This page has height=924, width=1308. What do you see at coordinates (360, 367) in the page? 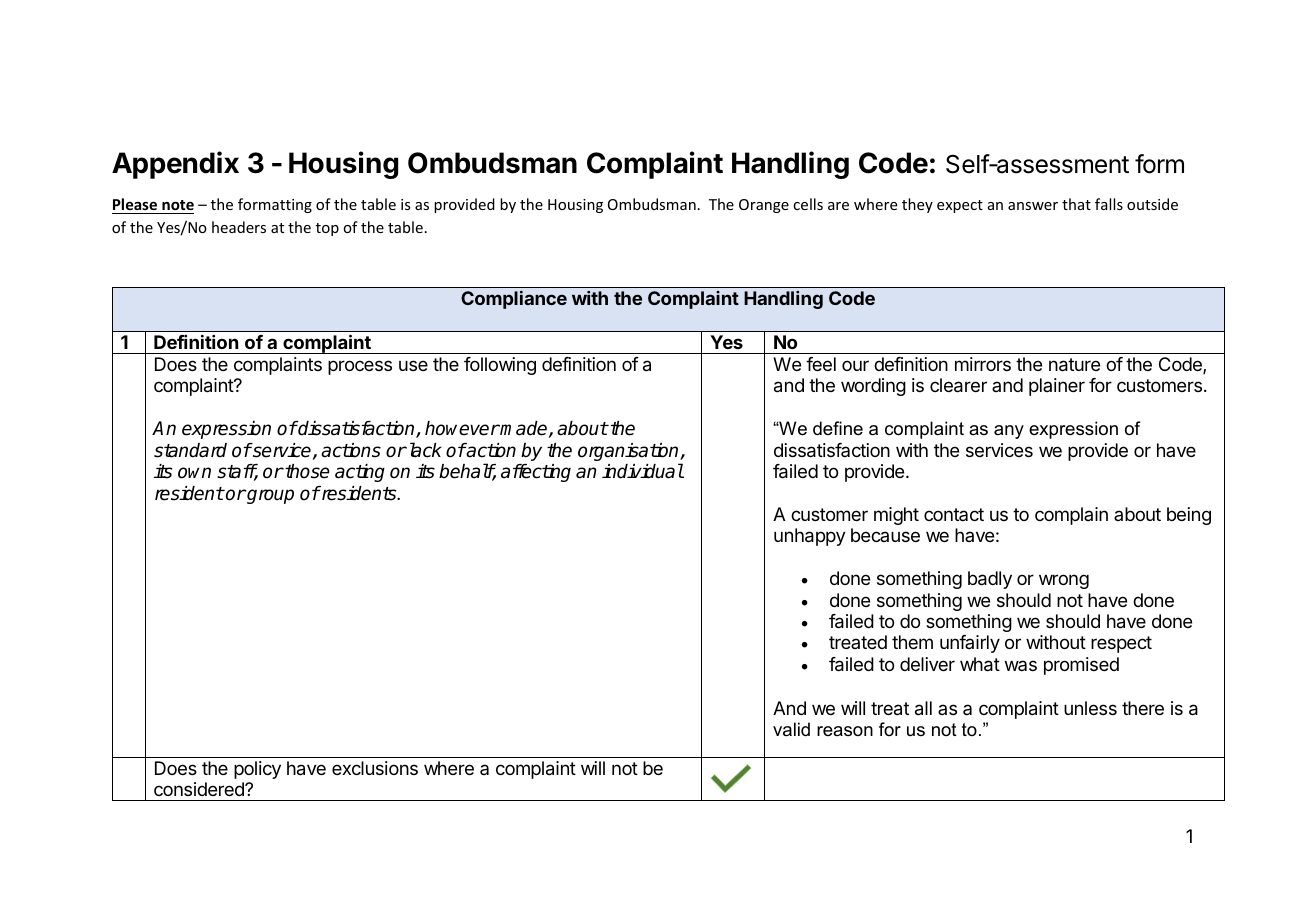
I see `process` at bounding box center [360, 367].
